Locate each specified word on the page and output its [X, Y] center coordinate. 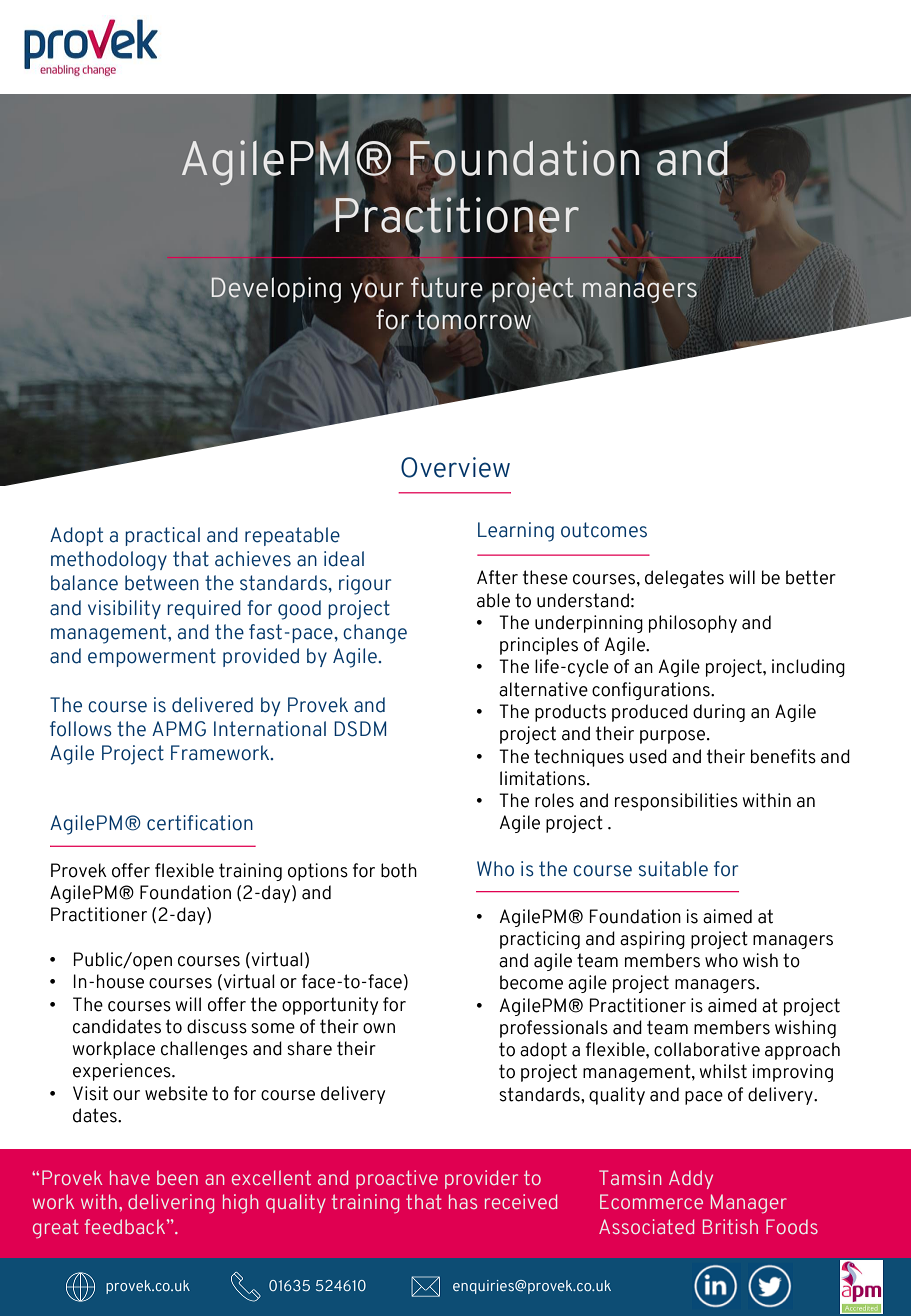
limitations [542, 778]
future [446, 286]
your [377, 292]
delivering [171, 1203]
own [379, 1028]
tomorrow [473, 320]
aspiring [652, 940]
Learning [516, 532]
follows [81, 729]
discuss [217, 1026]
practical [162, 536]
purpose [674, 737]
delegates [684, 579]
